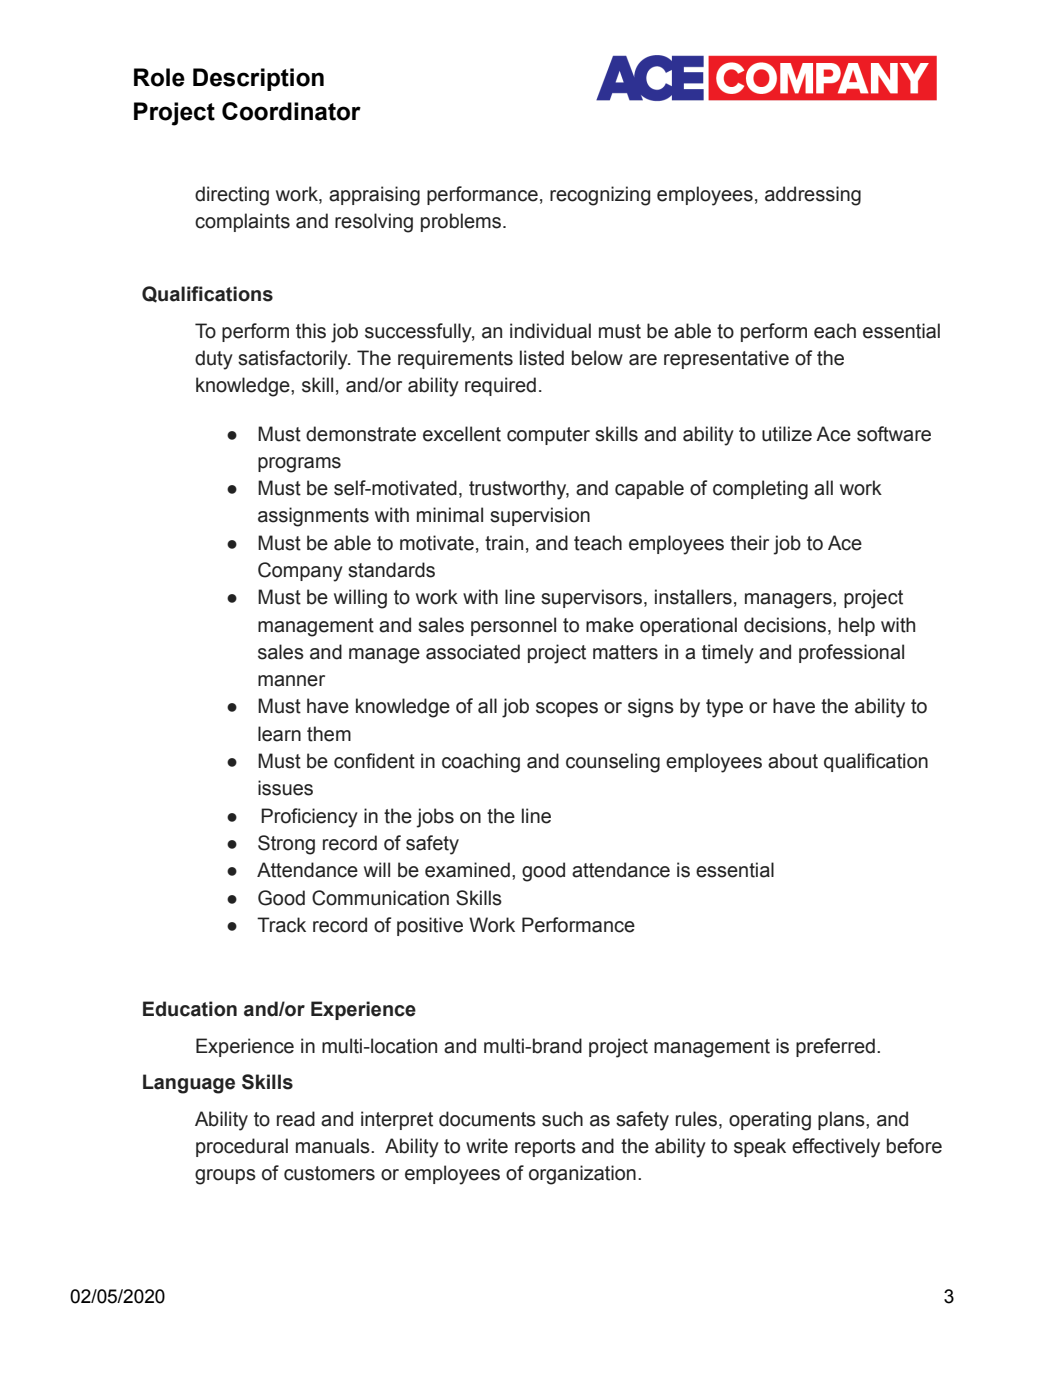  What do you see at coordinates (813, 196) in the page?
I see `addressing` at bounding box center [813, 196].
